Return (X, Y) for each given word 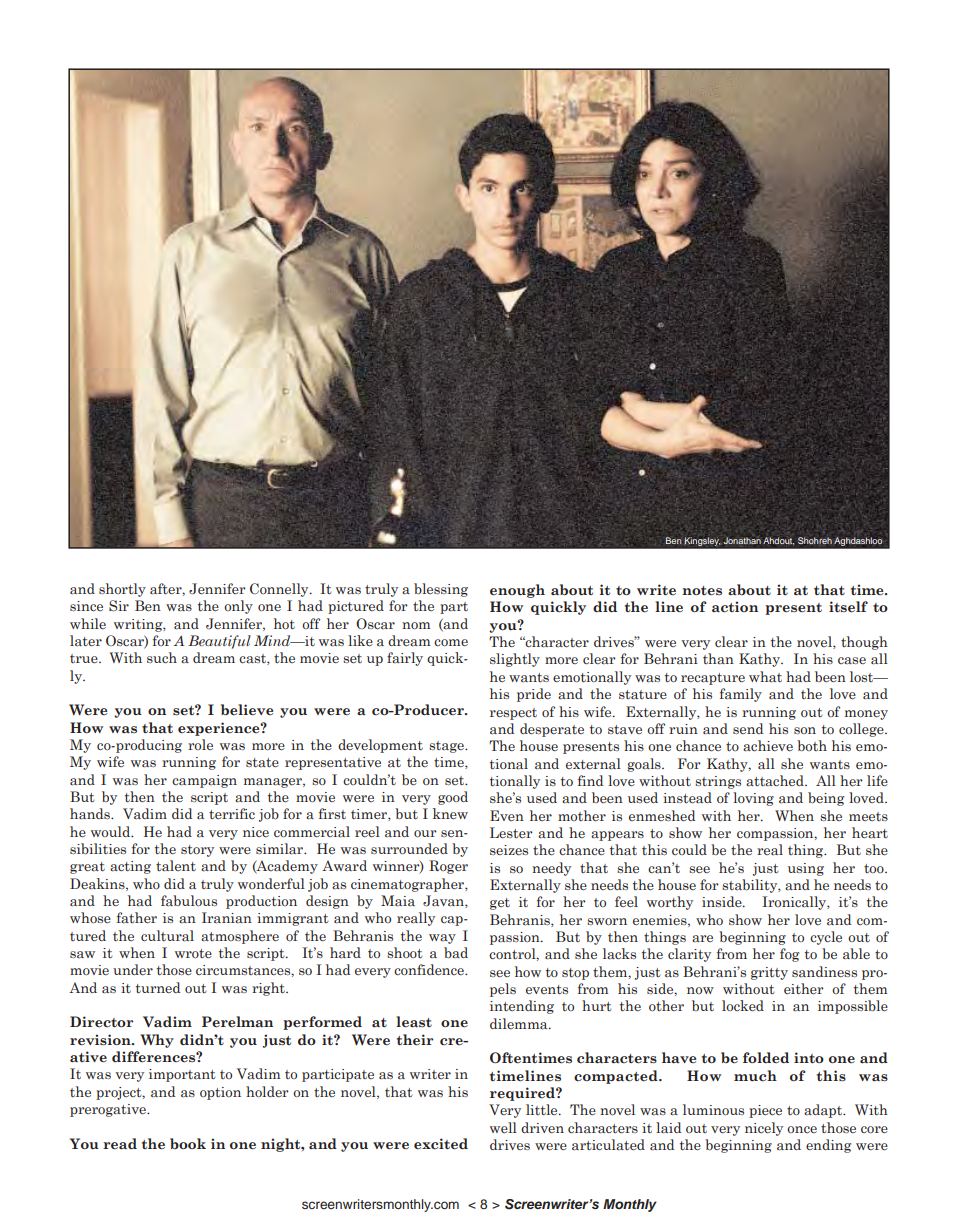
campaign (204, 781)
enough (517, 591)
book (188, 1143)
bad (456, 952)
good (453, 798)
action (735, 607)
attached (776, 780)
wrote (193, 953)
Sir (119, 606)
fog (789, 955)
